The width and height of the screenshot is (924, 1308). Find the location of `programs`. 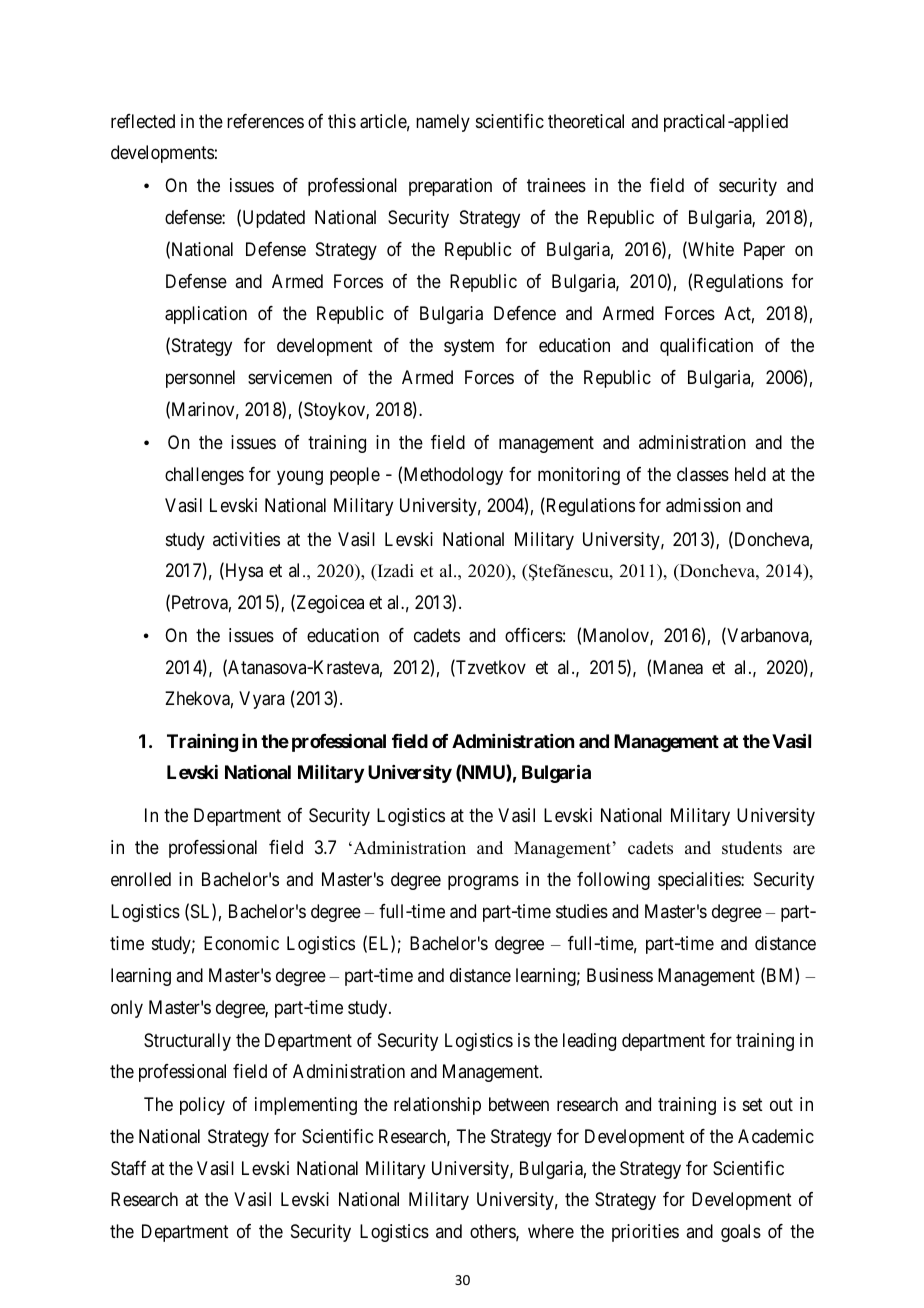

programs is located at coordinates (483, 882).
